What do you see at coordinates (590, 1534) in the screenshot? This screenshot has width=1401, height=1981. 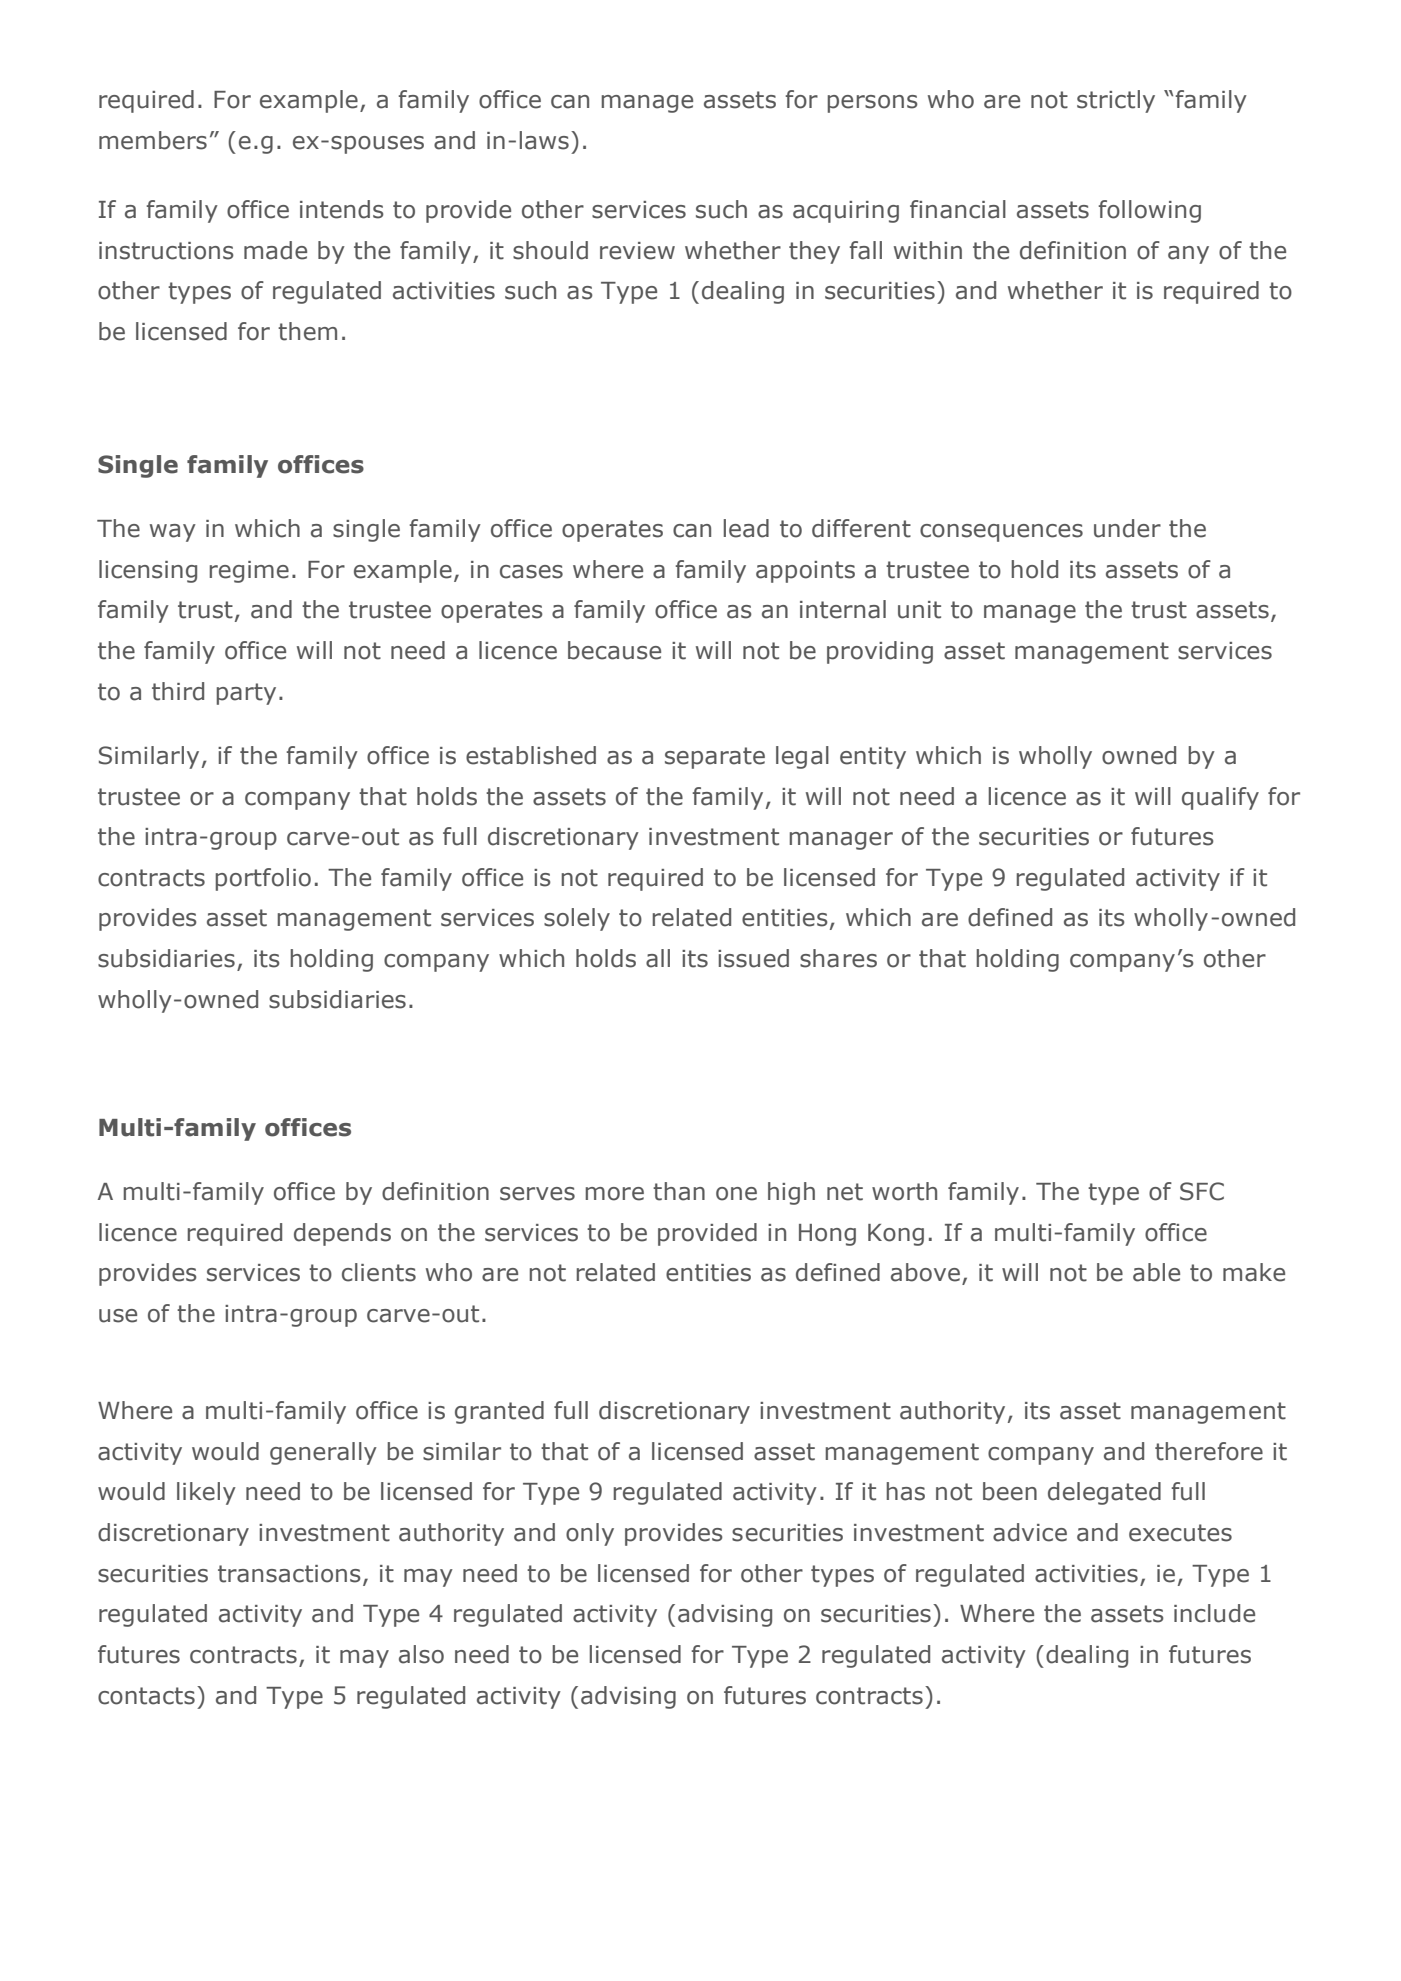 I see `only` at bounding box center [590, 1534].
